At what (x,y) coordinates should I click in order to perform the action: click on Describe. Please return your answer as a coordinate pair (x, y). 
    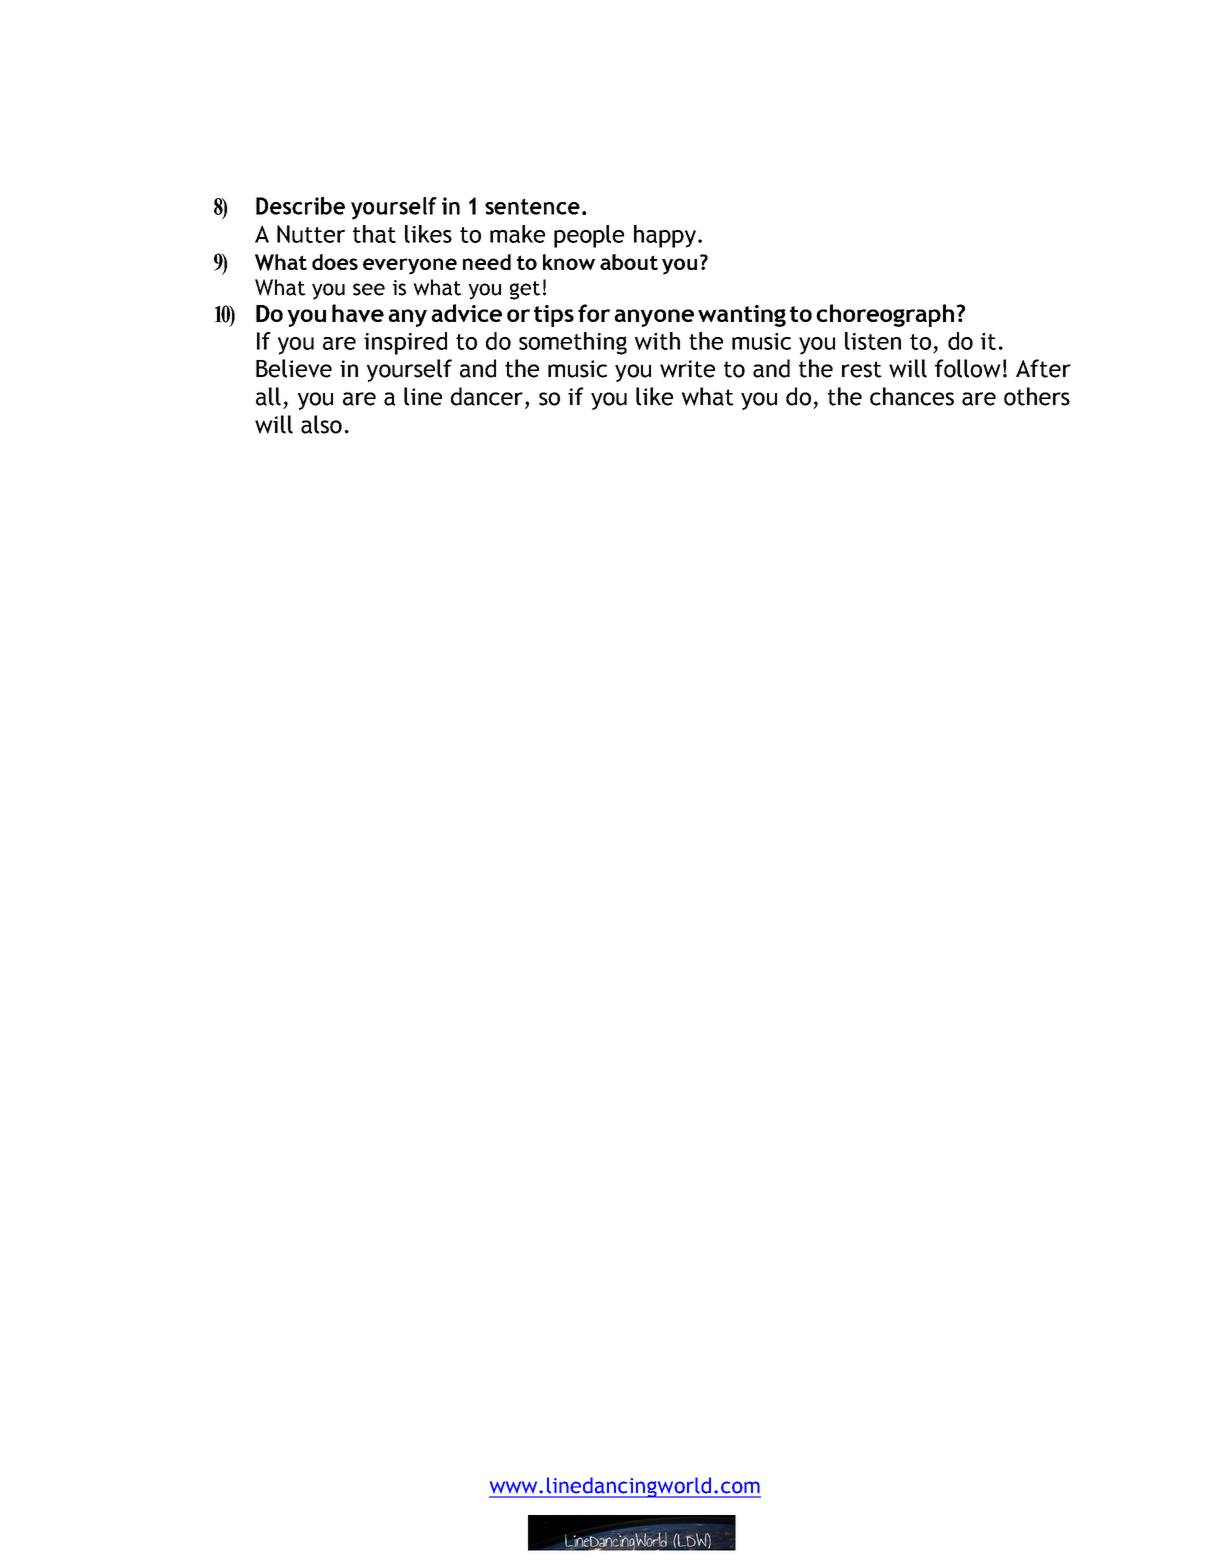
    Looking at the image, I should click on (300, 205).
